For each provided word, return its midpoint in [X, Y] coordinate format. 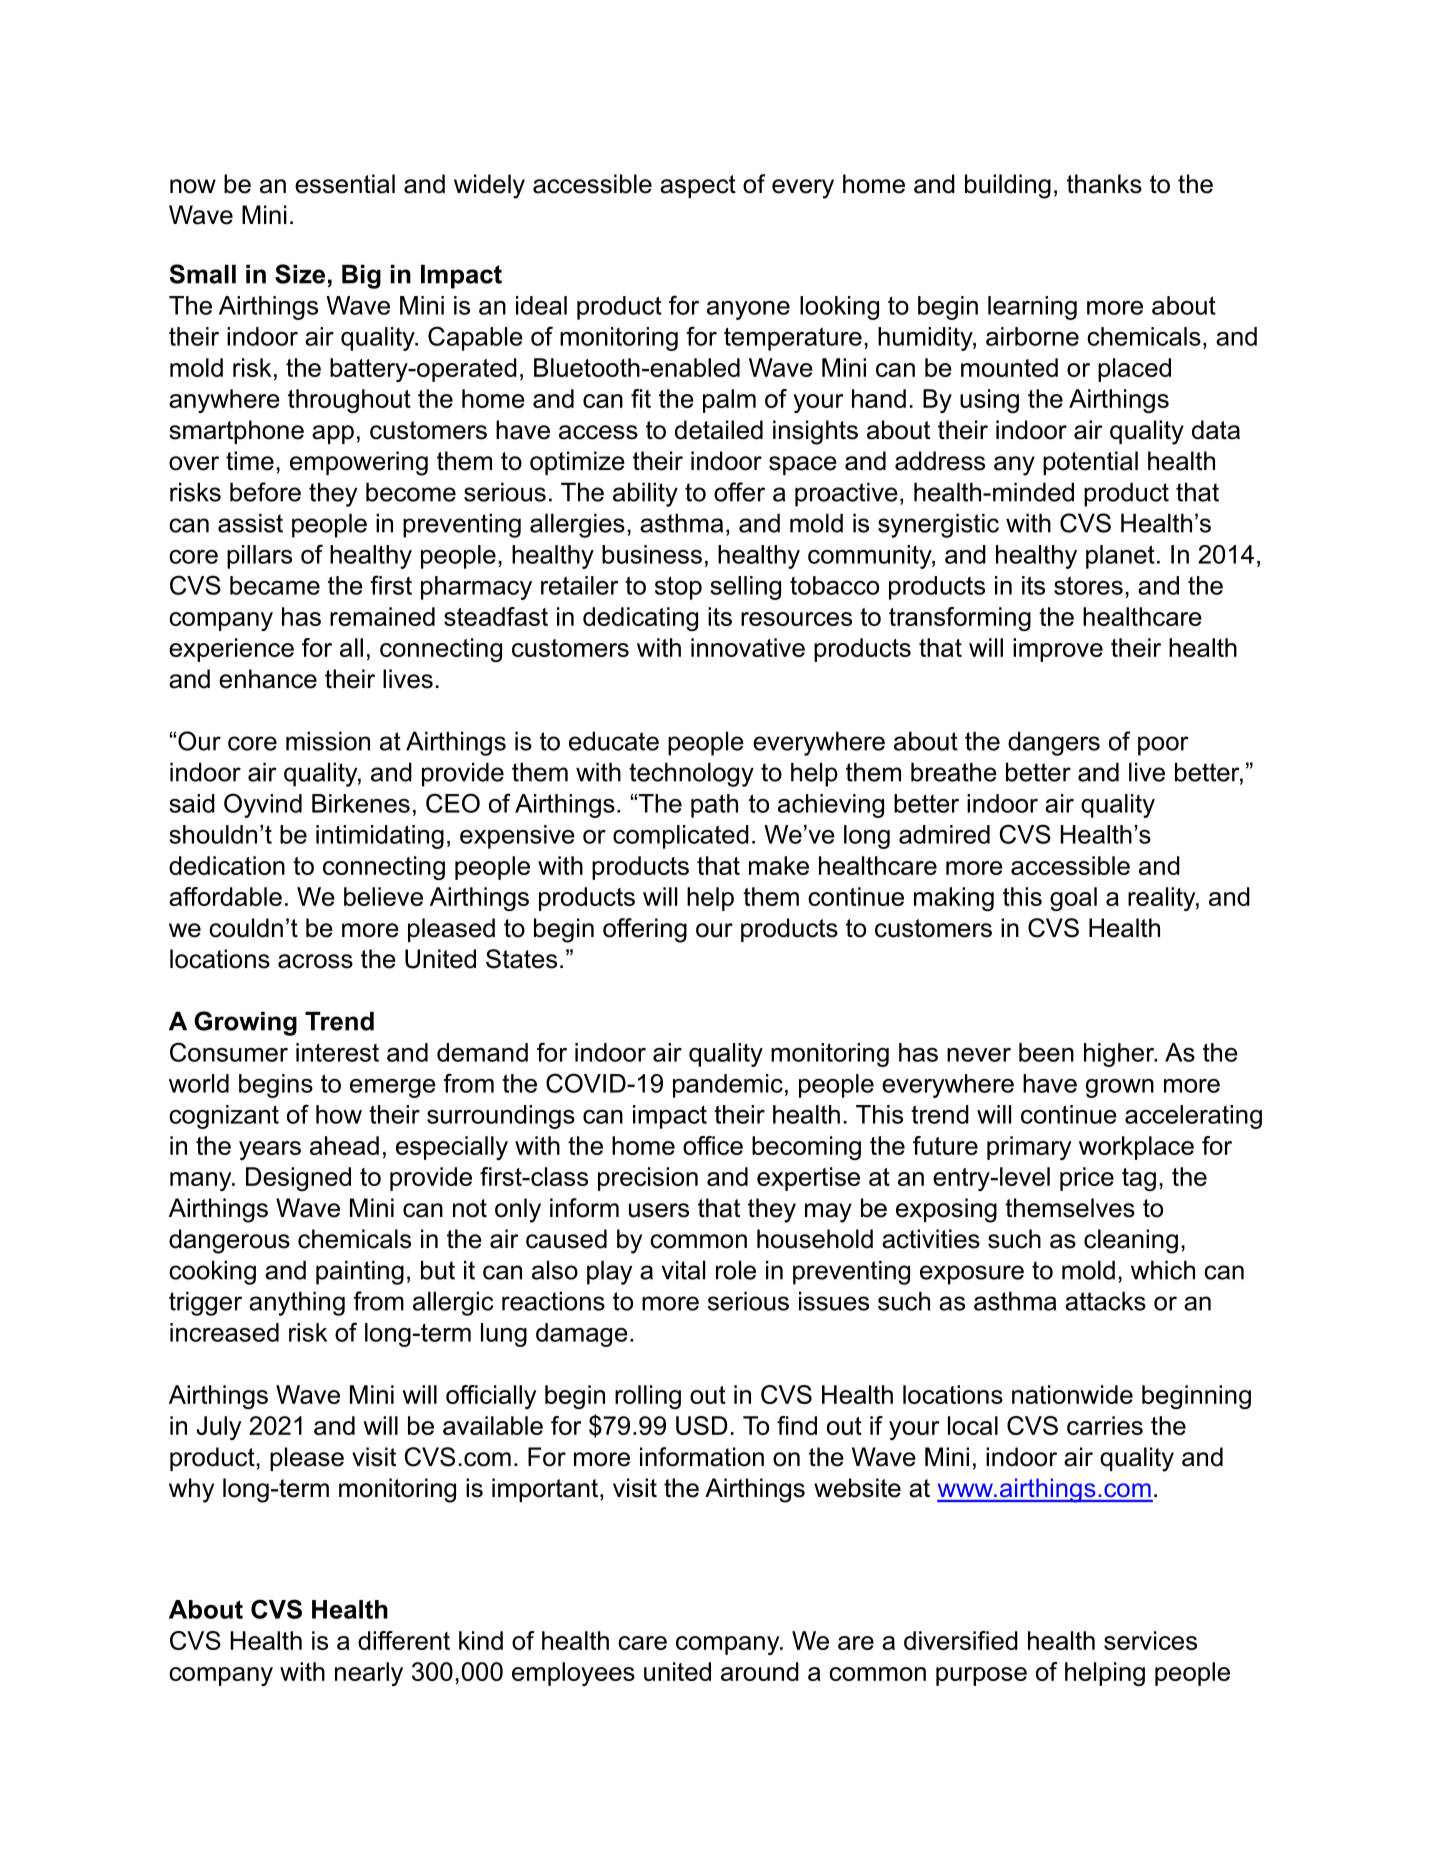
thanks [1104, 184]
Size [300, 274]
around [760, 1671]
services [1150, 1640]
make [779, 865]
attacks [1105, 1301]
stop [678, 588]
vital [683, 1270]
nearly [369, 1674]
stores [1088, 585]
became [275, 585]
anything [297, 1303]
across [315, 961]
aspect [698, 186]
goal [1073, 899]
